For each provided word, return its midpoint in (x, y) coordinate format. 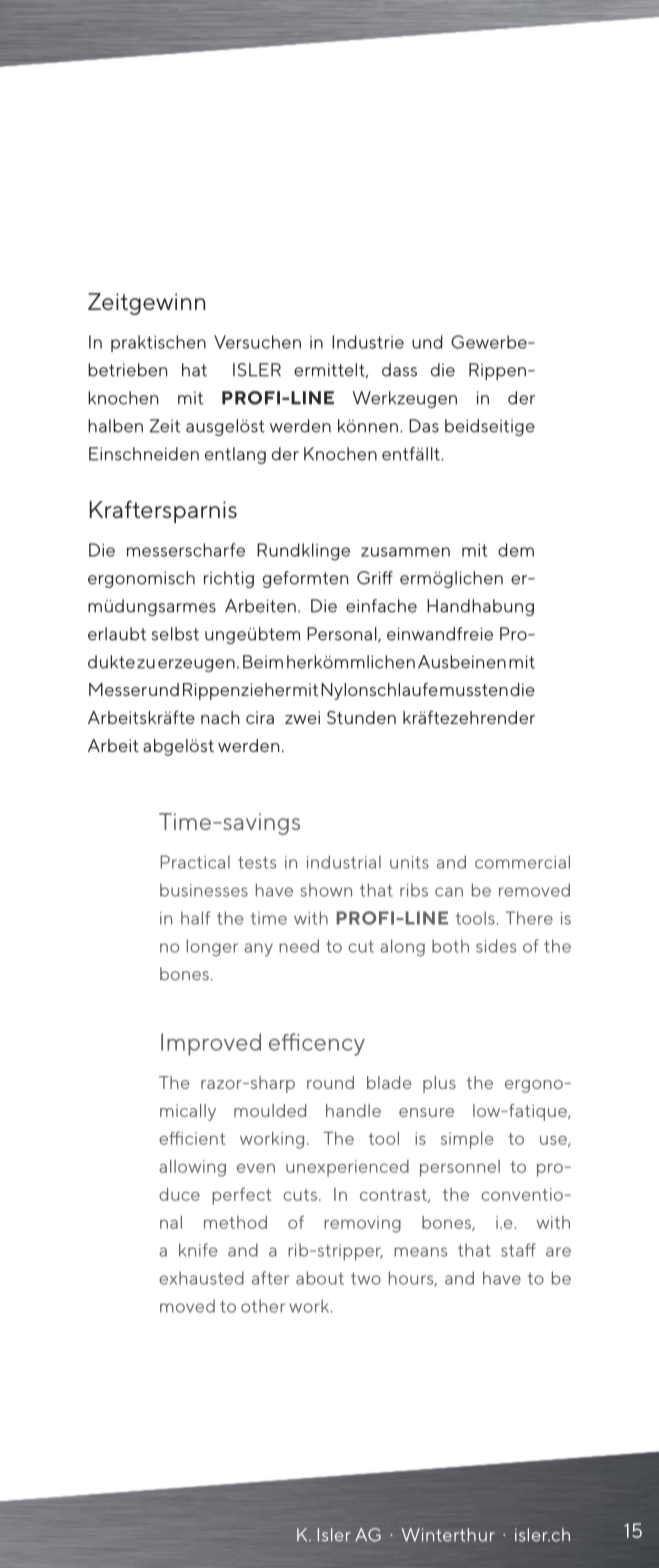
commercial (522, 862)
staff (518, 1250)
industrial (344, 862)
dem (516, 550)
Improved (211, 1044)
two (366, 1278)
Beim (263, 662)
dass (399, 370)
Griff (375, 578)
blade (389, 1082)
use (554, 1141)
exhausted (201, 1278)
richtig (229, 579)
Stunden (361, 717)
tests (257, 862)
